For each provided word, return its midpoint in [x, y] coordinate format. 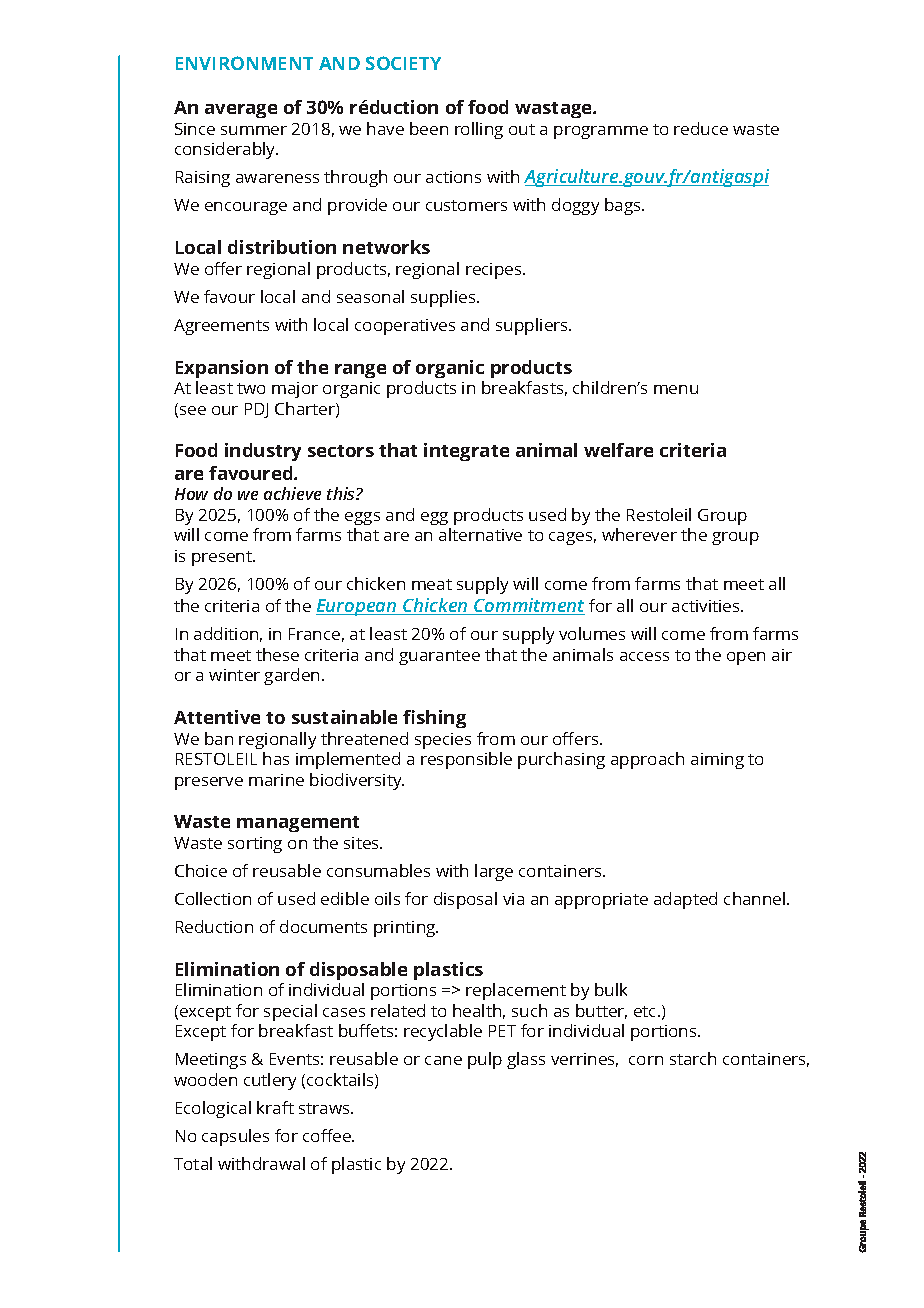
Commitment [529, 606]
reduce [701, 128]
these [277, 654]
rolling [479, 130]
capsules [235, 1137]
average [241, 111]
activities [707, 606]
